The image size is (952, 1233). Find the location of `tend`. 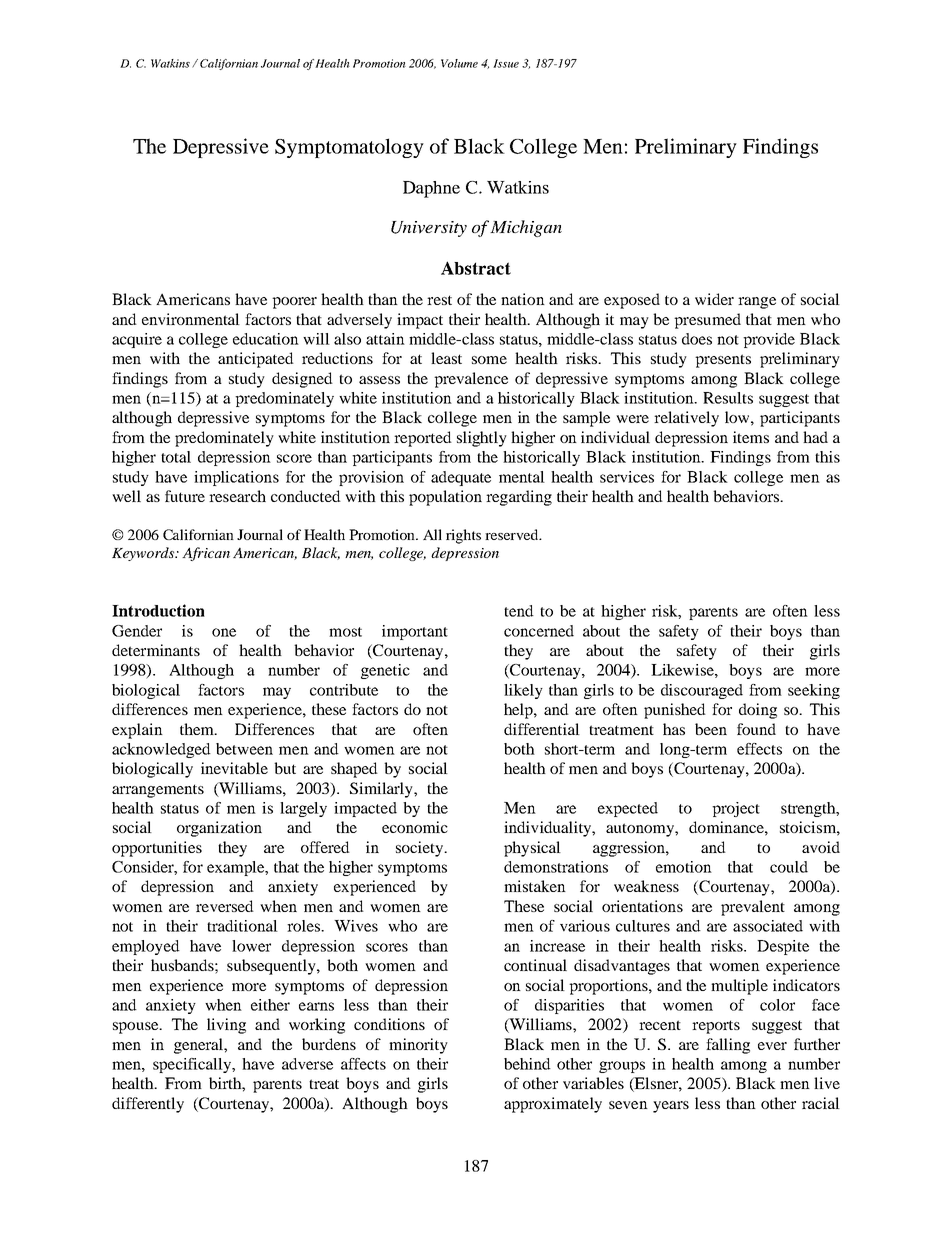

tend is located at coordinates (519, 611).
